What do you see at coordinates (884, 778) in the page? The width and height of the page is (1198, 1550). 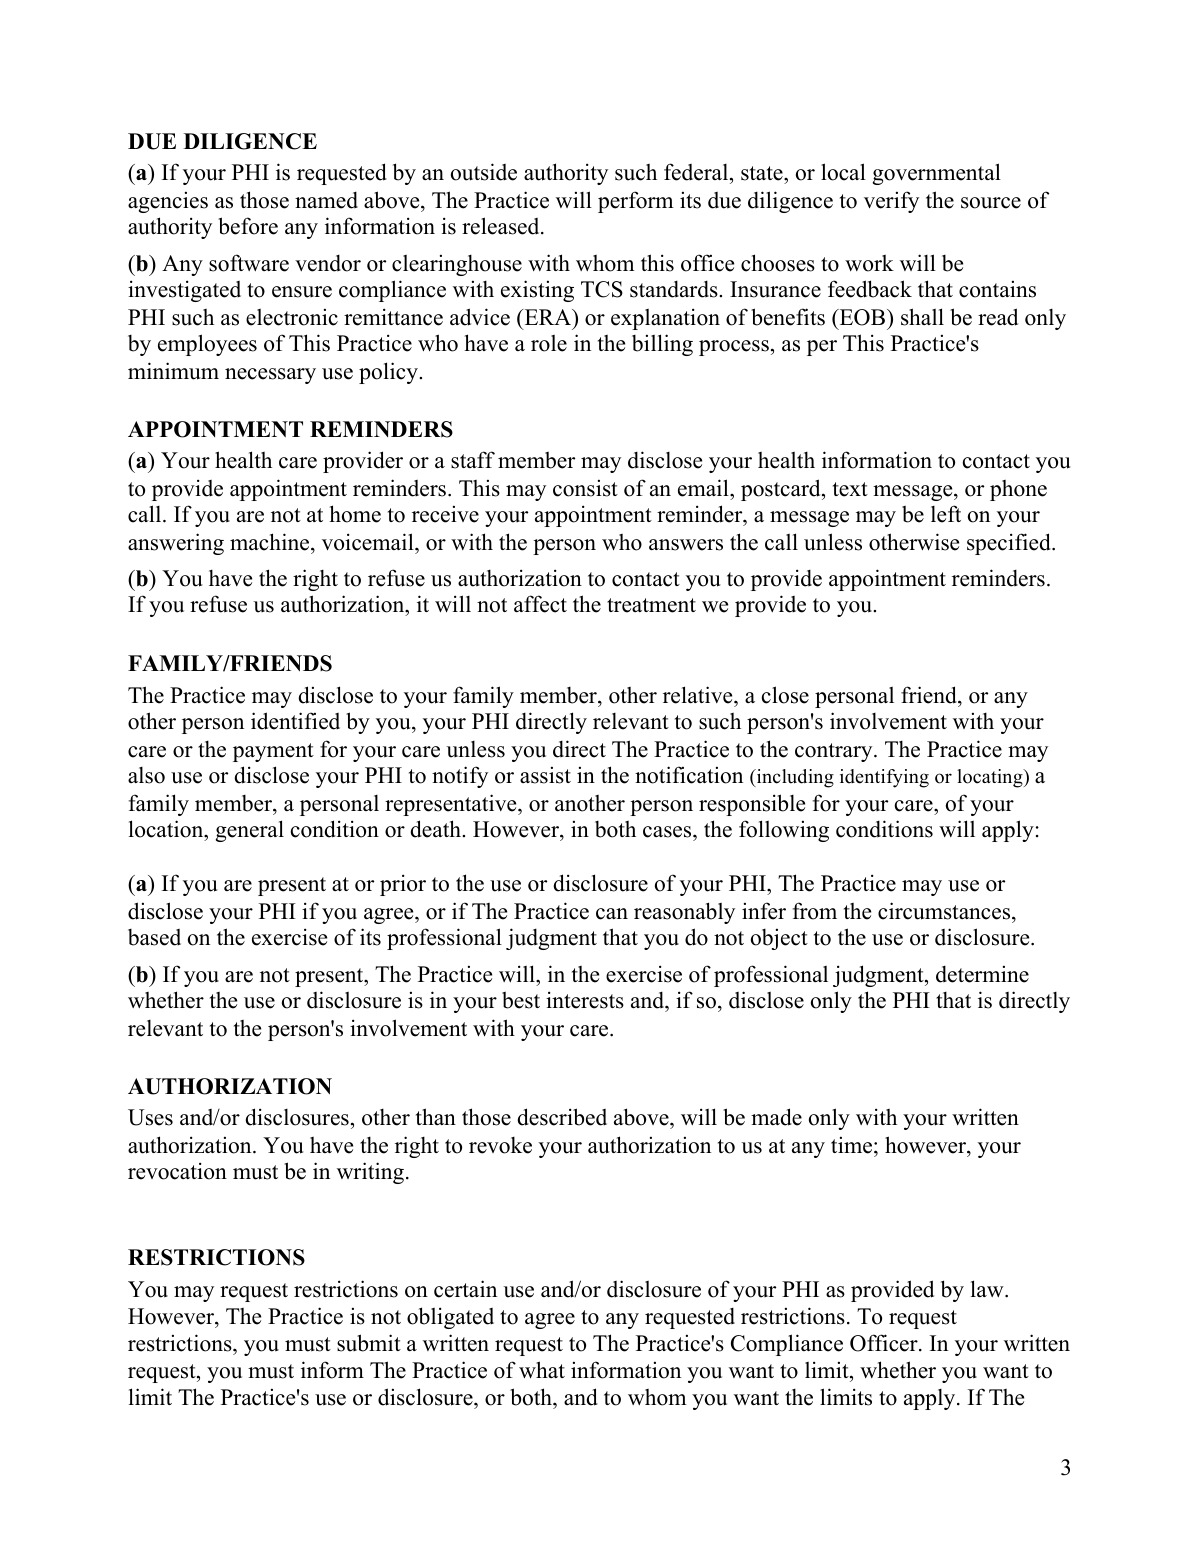 I see `identifying` at bounding box center [884, 778].
